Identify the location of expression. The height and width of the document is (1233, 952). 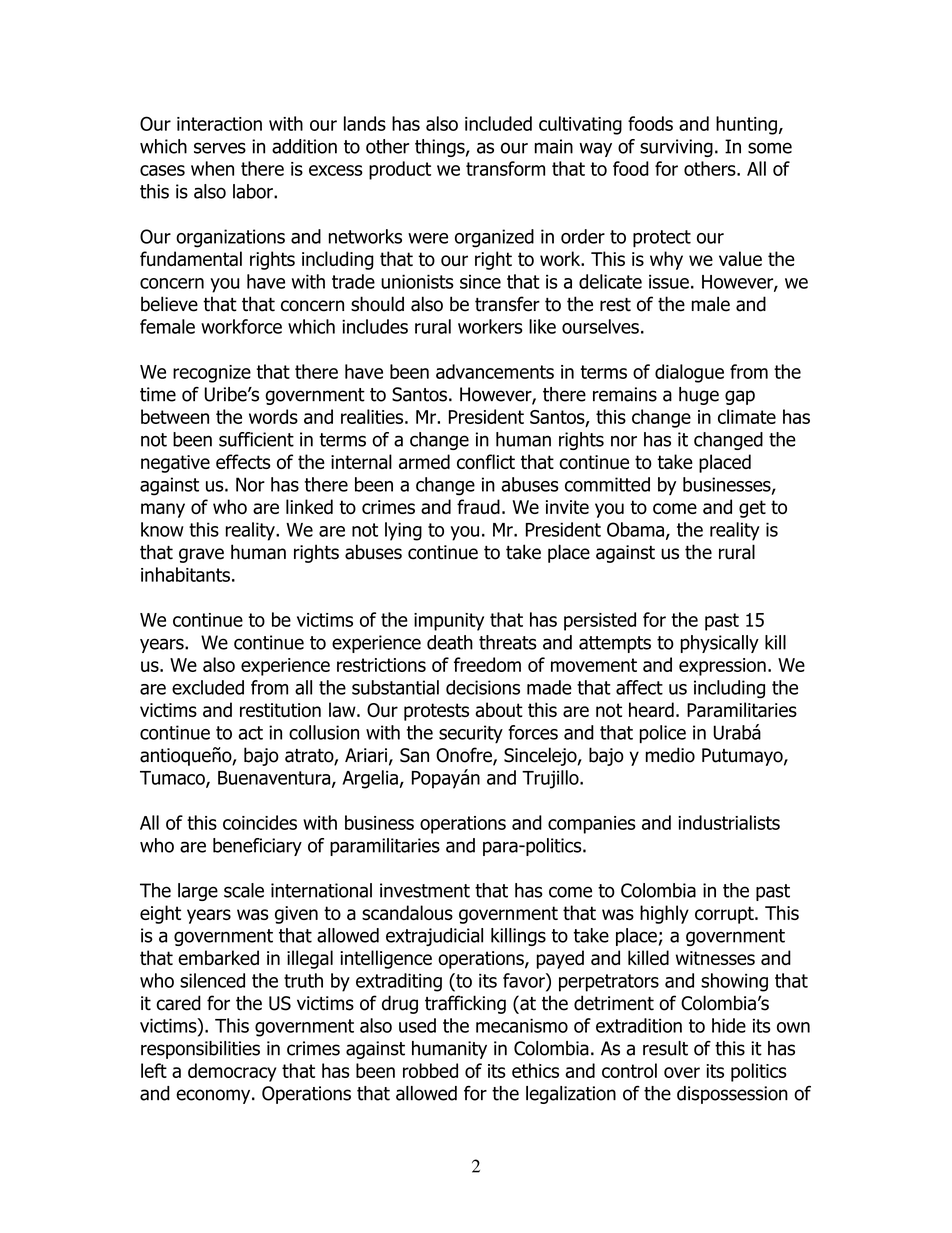
(722, 667).
